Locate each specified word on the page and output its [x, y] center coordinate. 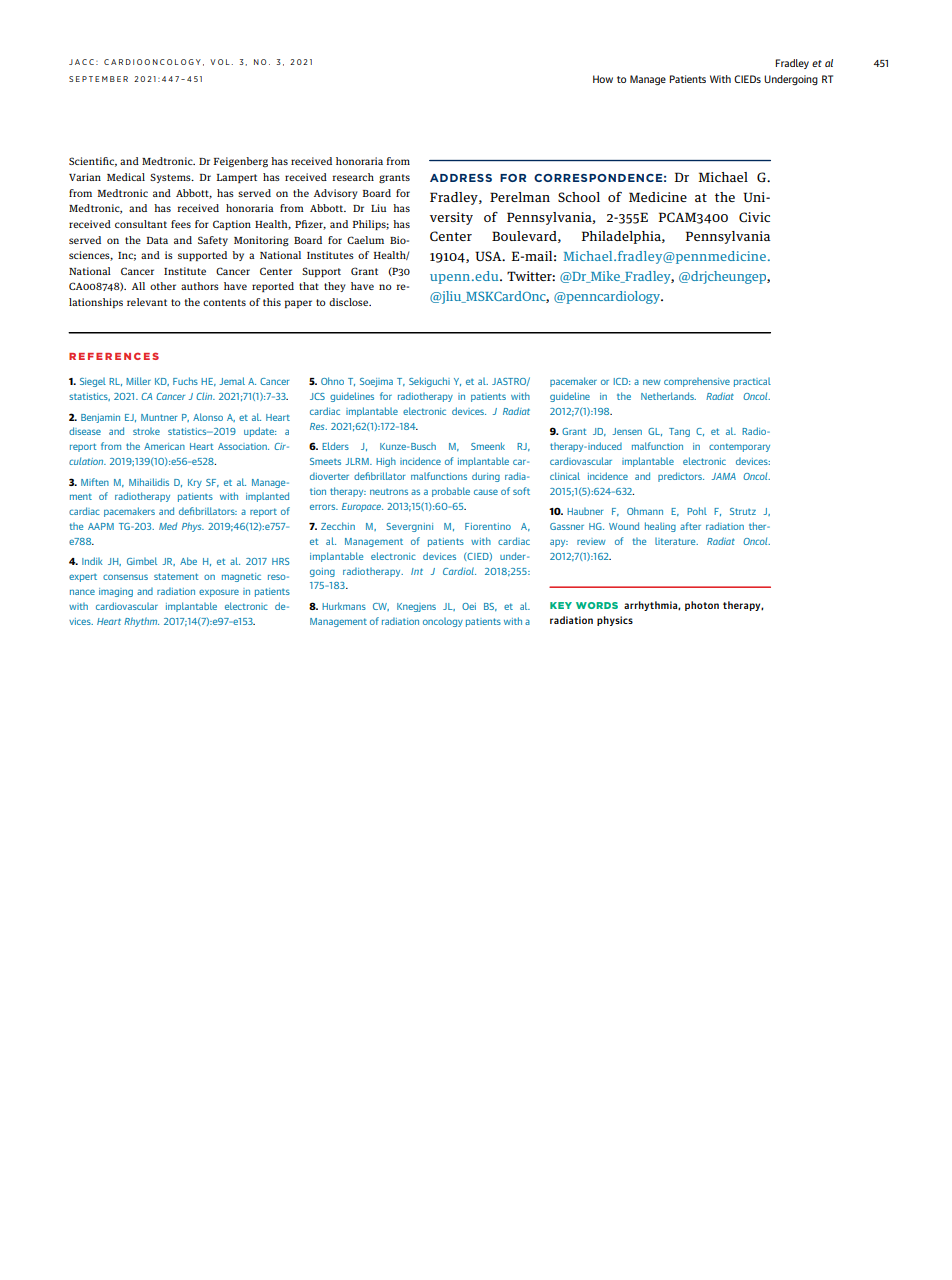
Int [417, 571]
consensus [125, 577]
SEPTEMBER [98, 79]
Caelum [365, 240]
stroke [146, 431]
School [579, 197]
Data [157, 240]
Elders [335, 446]
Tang [679, 432]
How [603, 79]
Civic [754, 217]
